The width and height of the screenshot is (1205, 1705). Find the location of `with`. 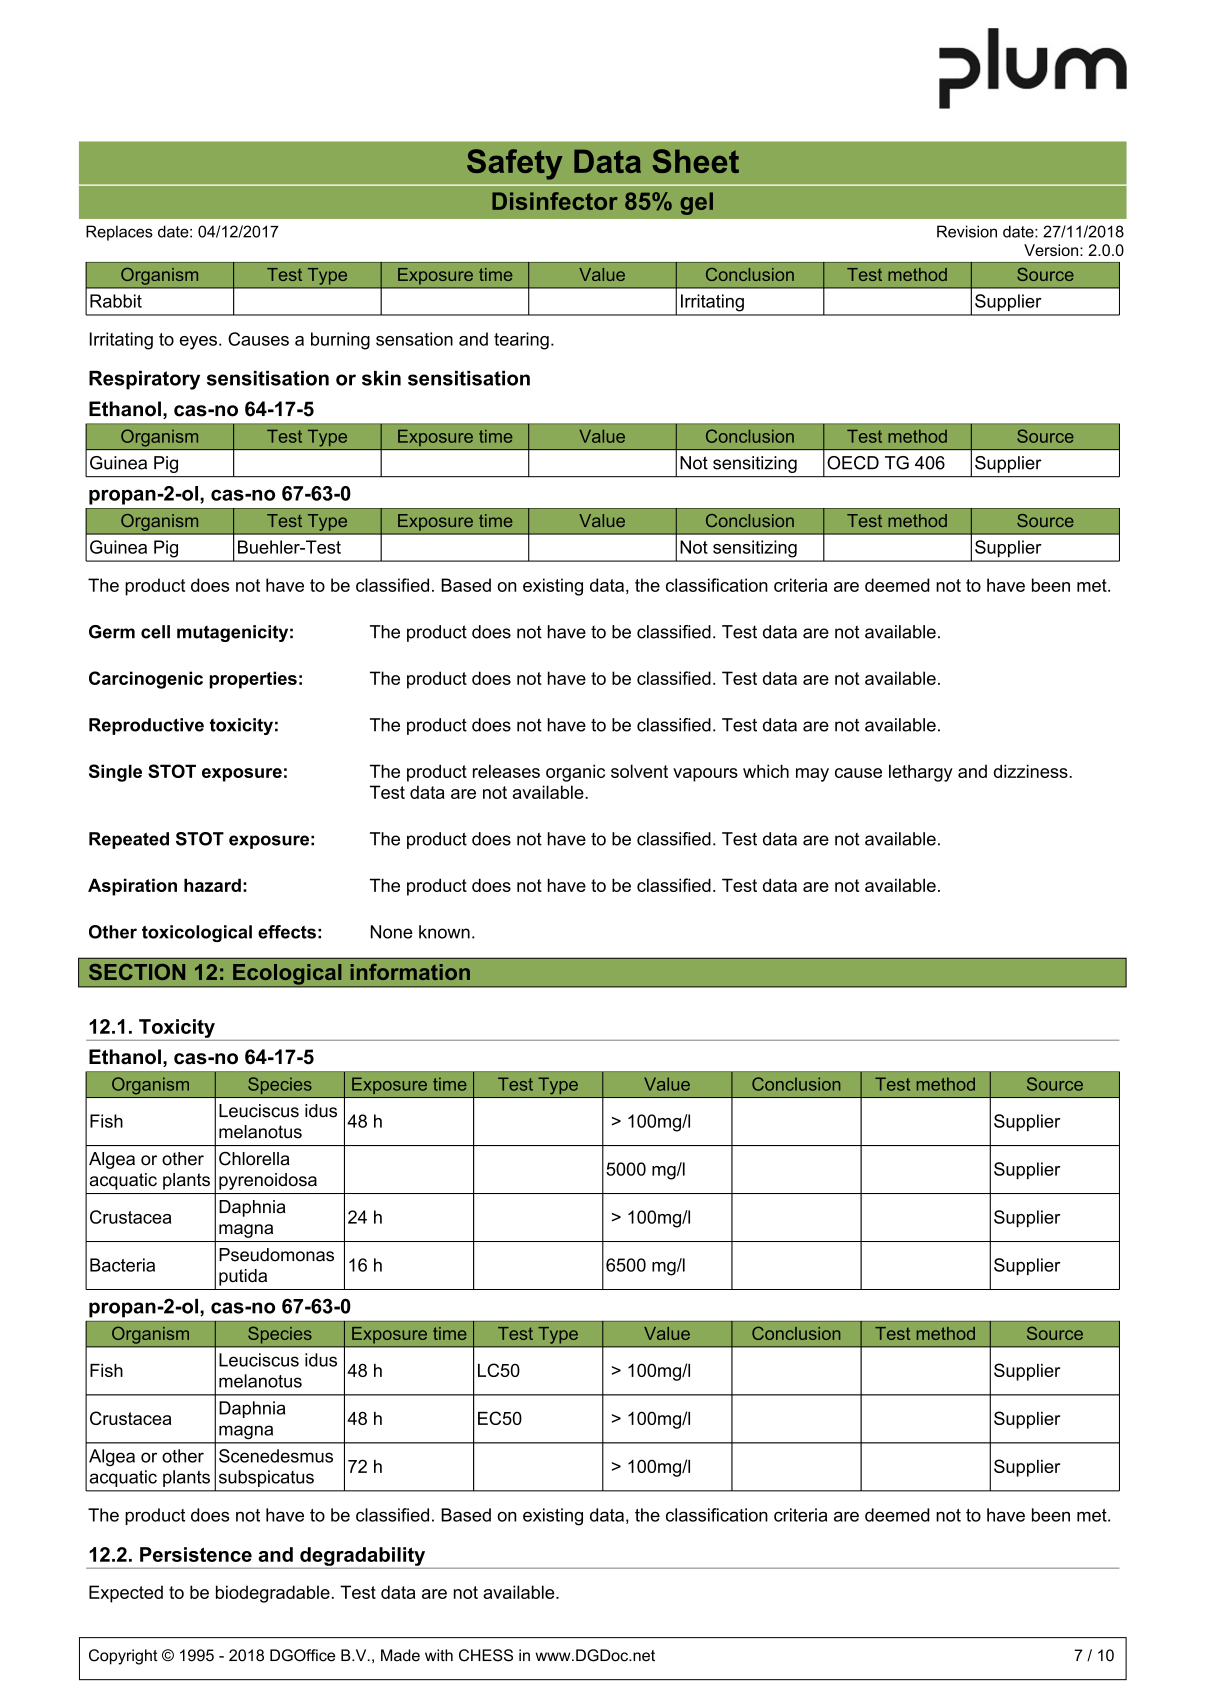

with is located at coordinates (439, 1655).
